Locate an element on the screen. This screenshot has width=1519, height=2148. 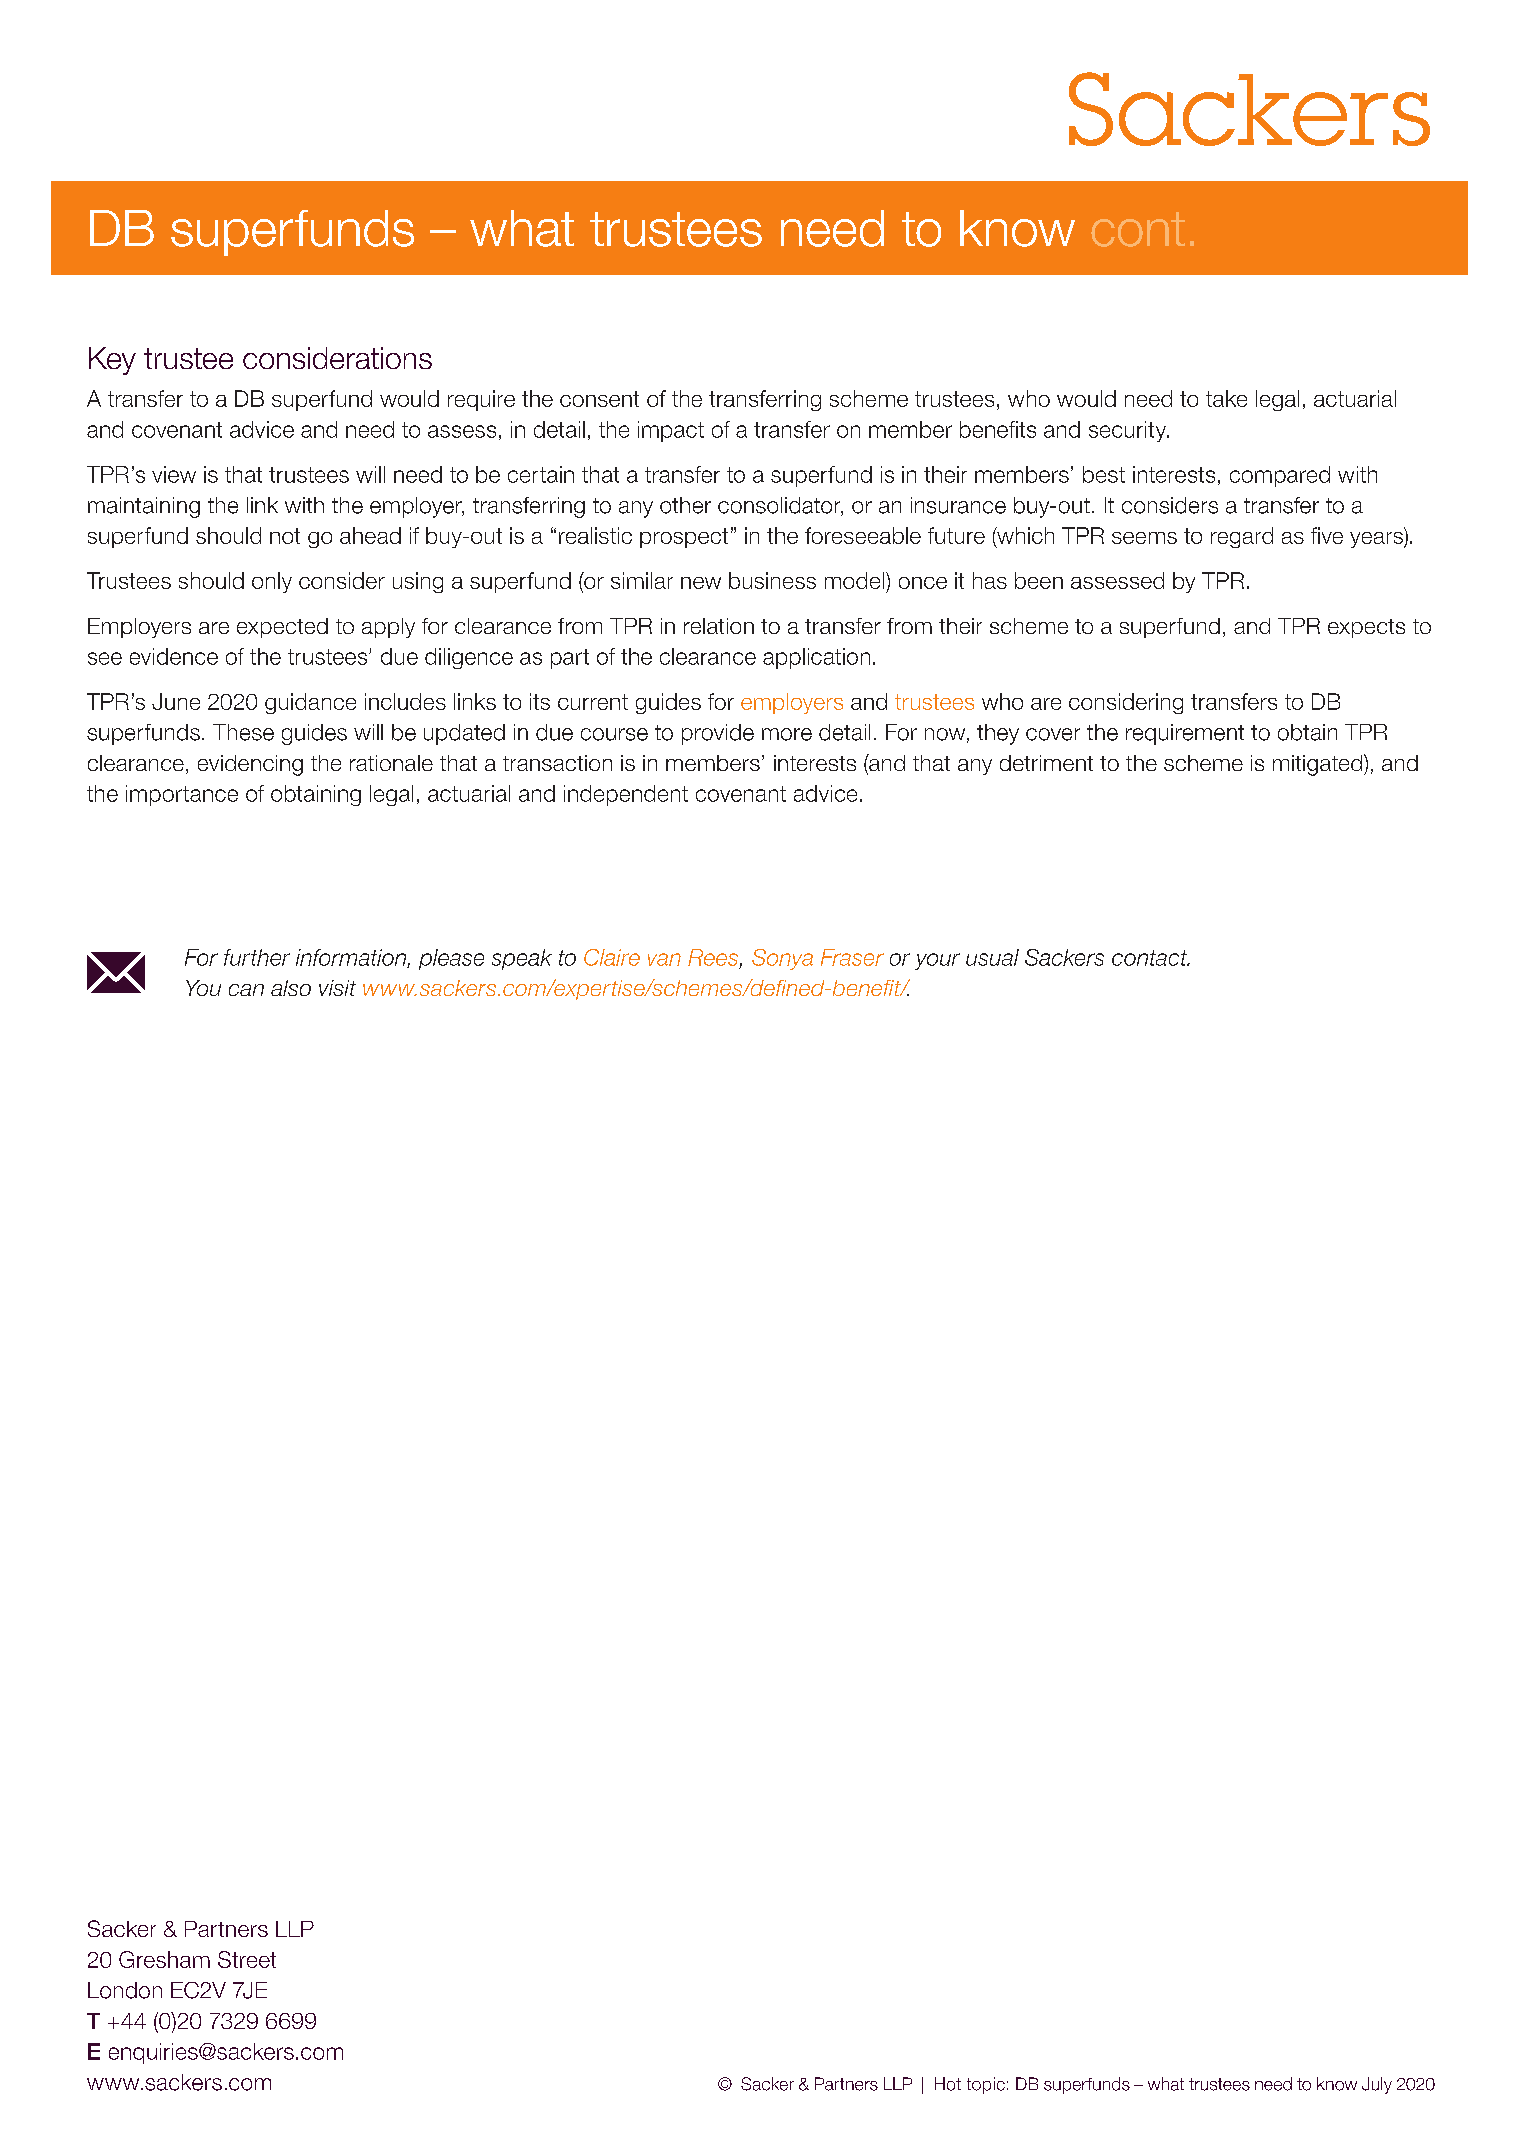
July is located at coordinates (1377, 2085).
